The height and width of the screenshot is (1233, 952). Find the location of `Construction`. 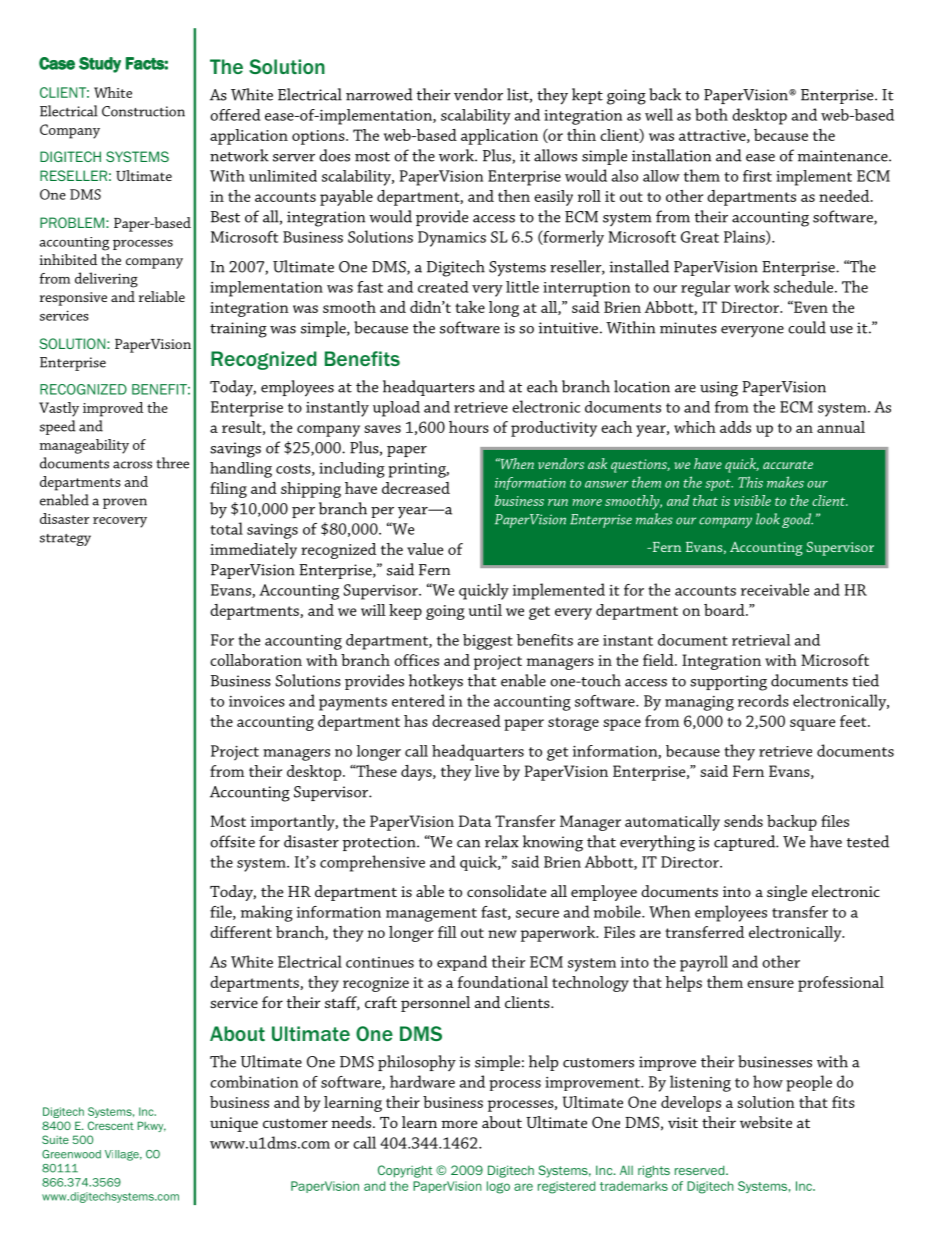

Construction is located at coordinates (143, 111).
